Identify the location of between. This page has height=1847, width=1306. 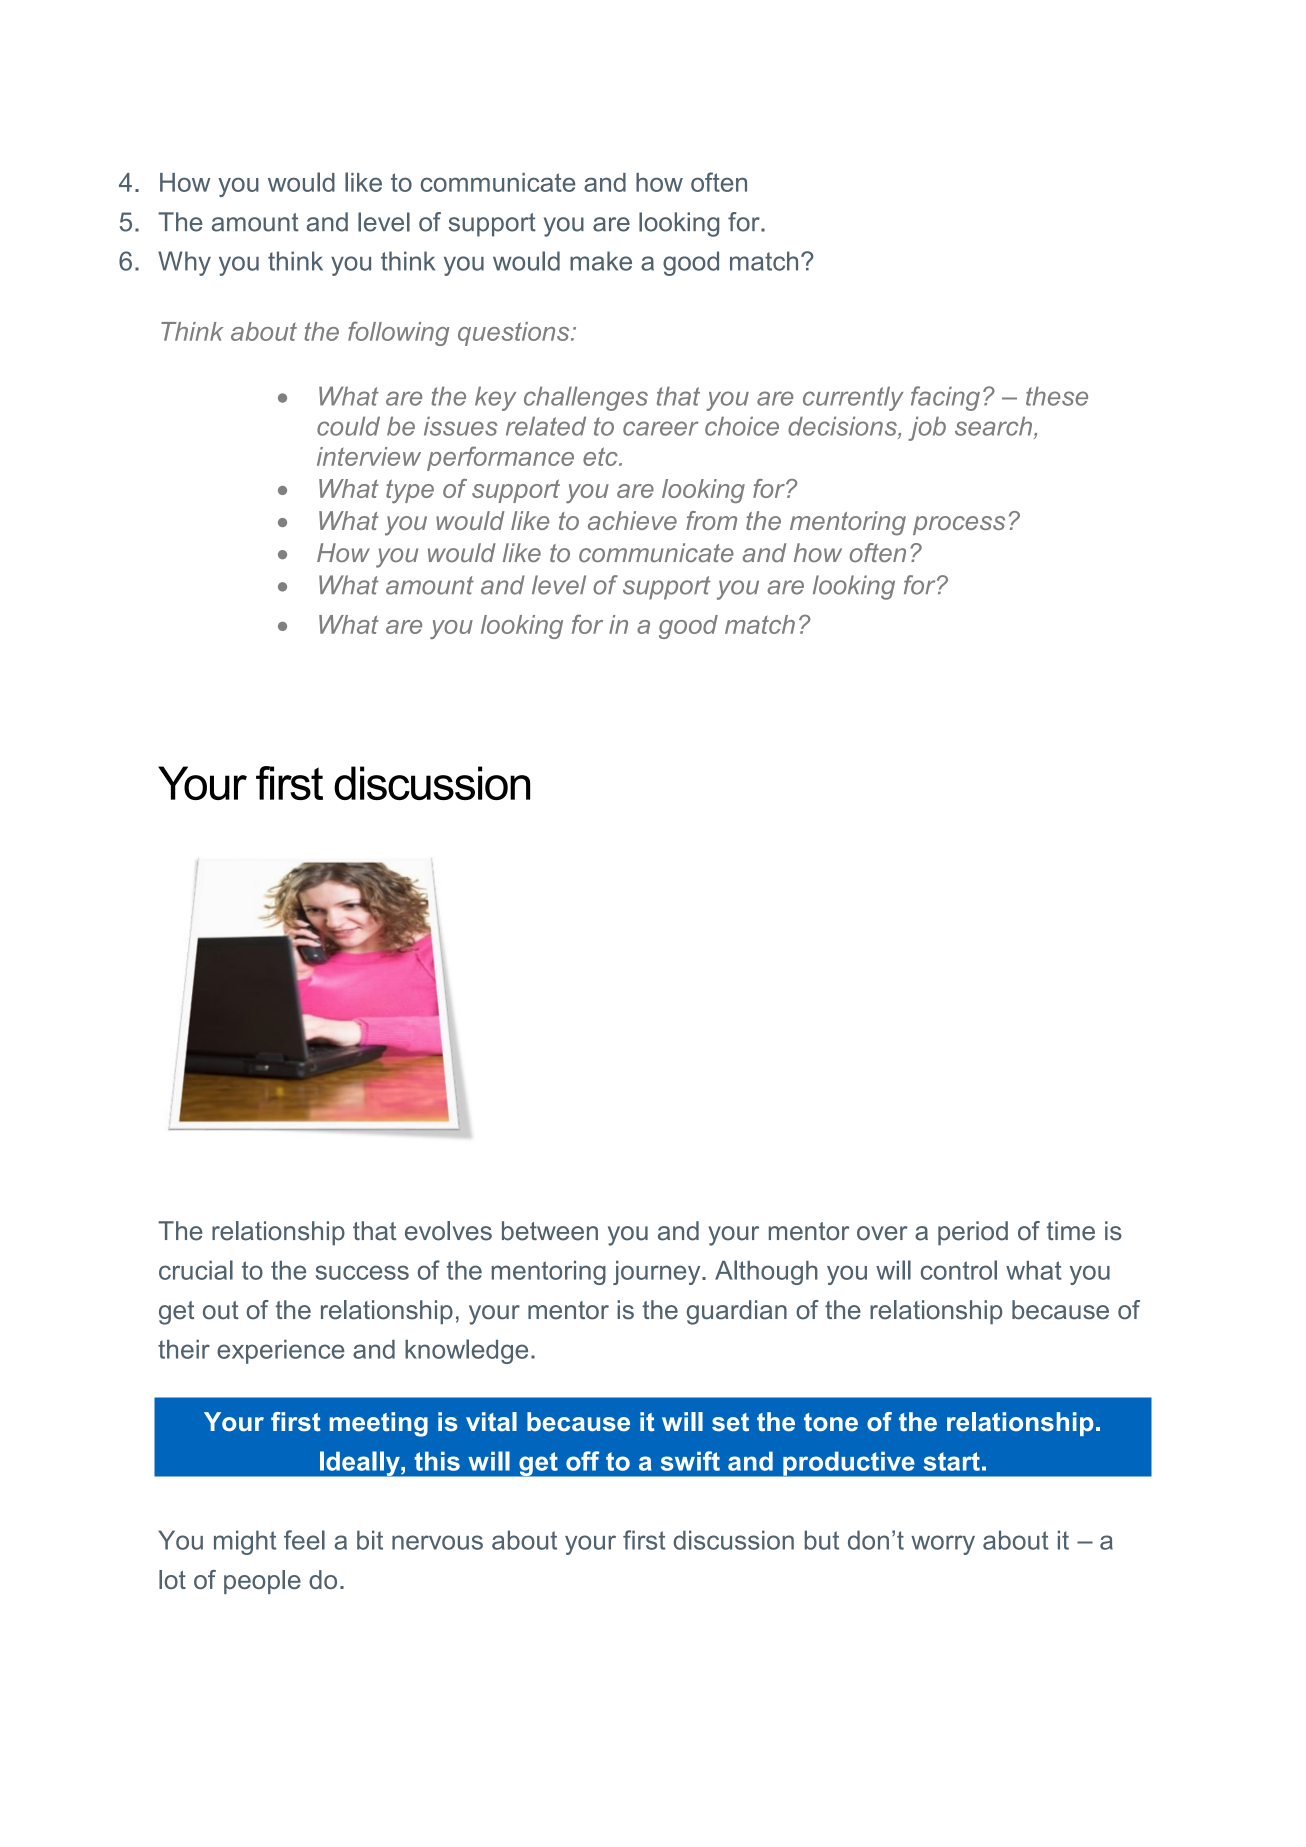
(550, 1231).
